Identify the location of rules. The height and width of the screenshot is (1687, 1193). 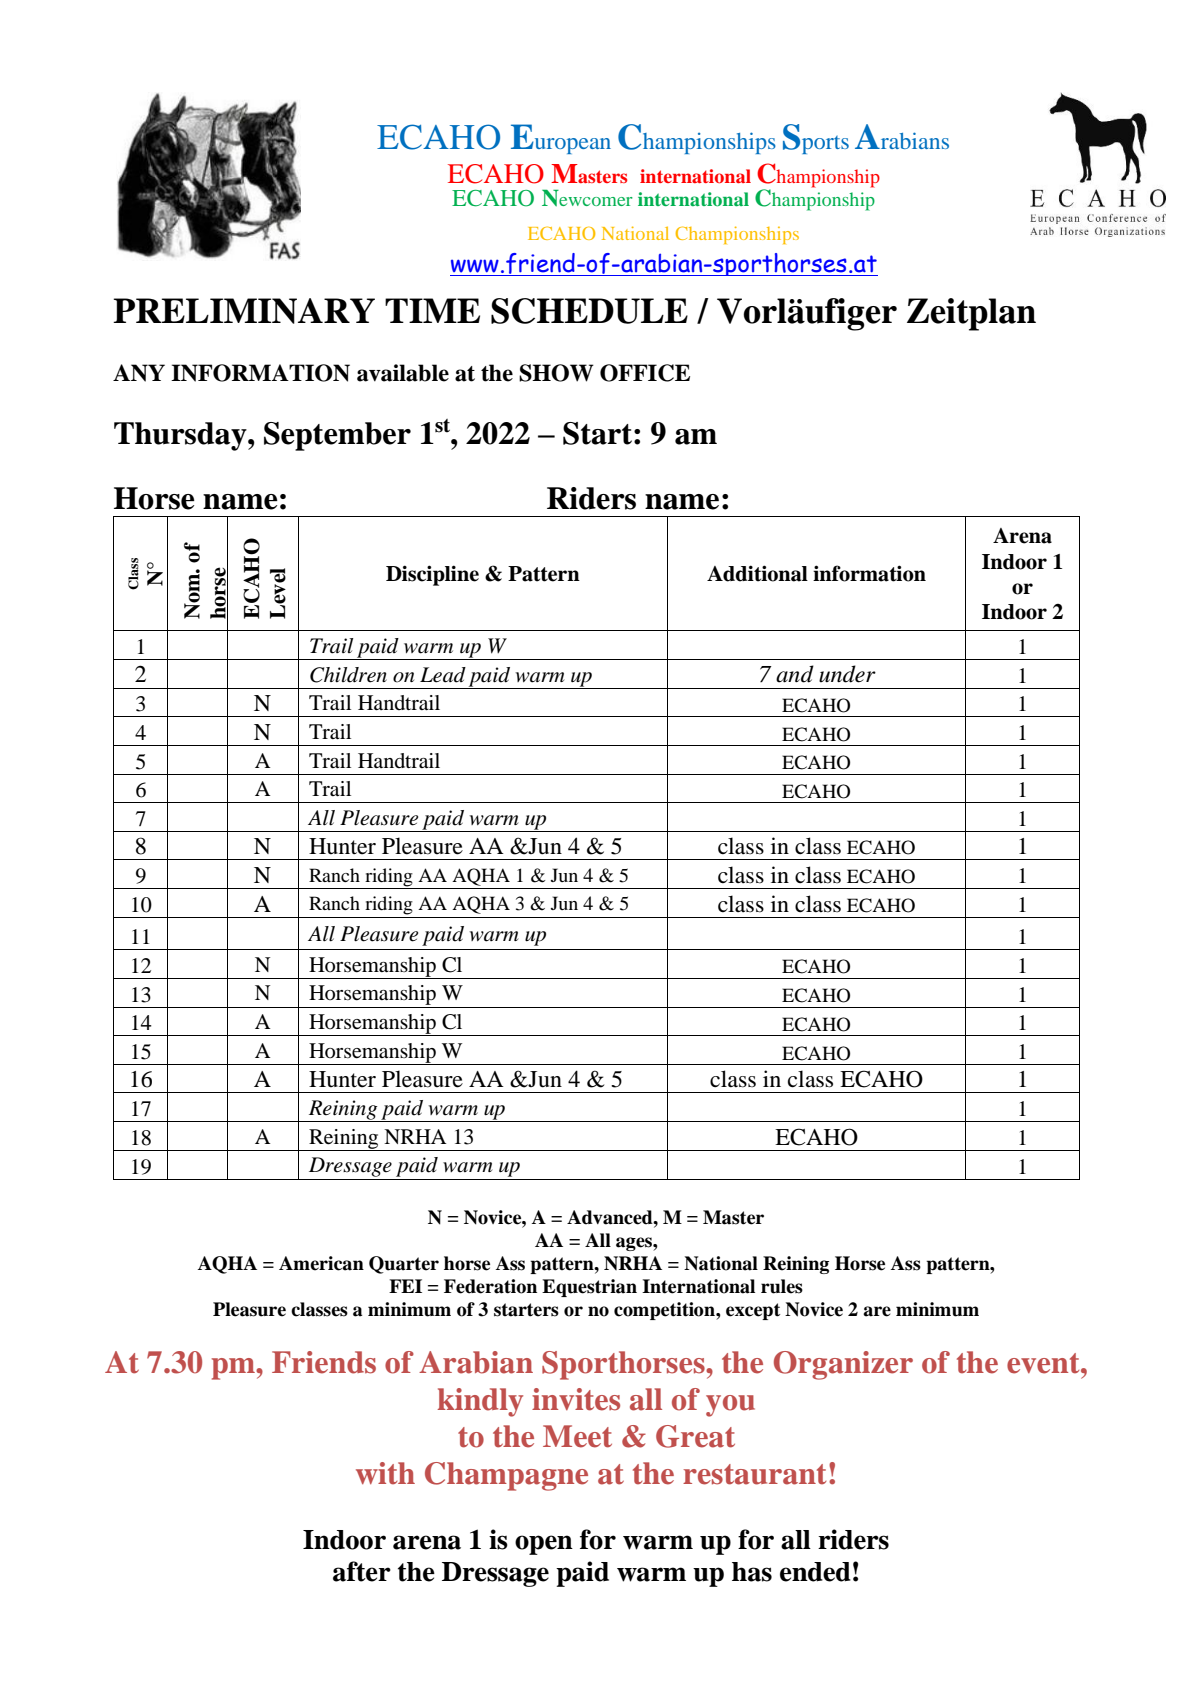
(782, 1286).
